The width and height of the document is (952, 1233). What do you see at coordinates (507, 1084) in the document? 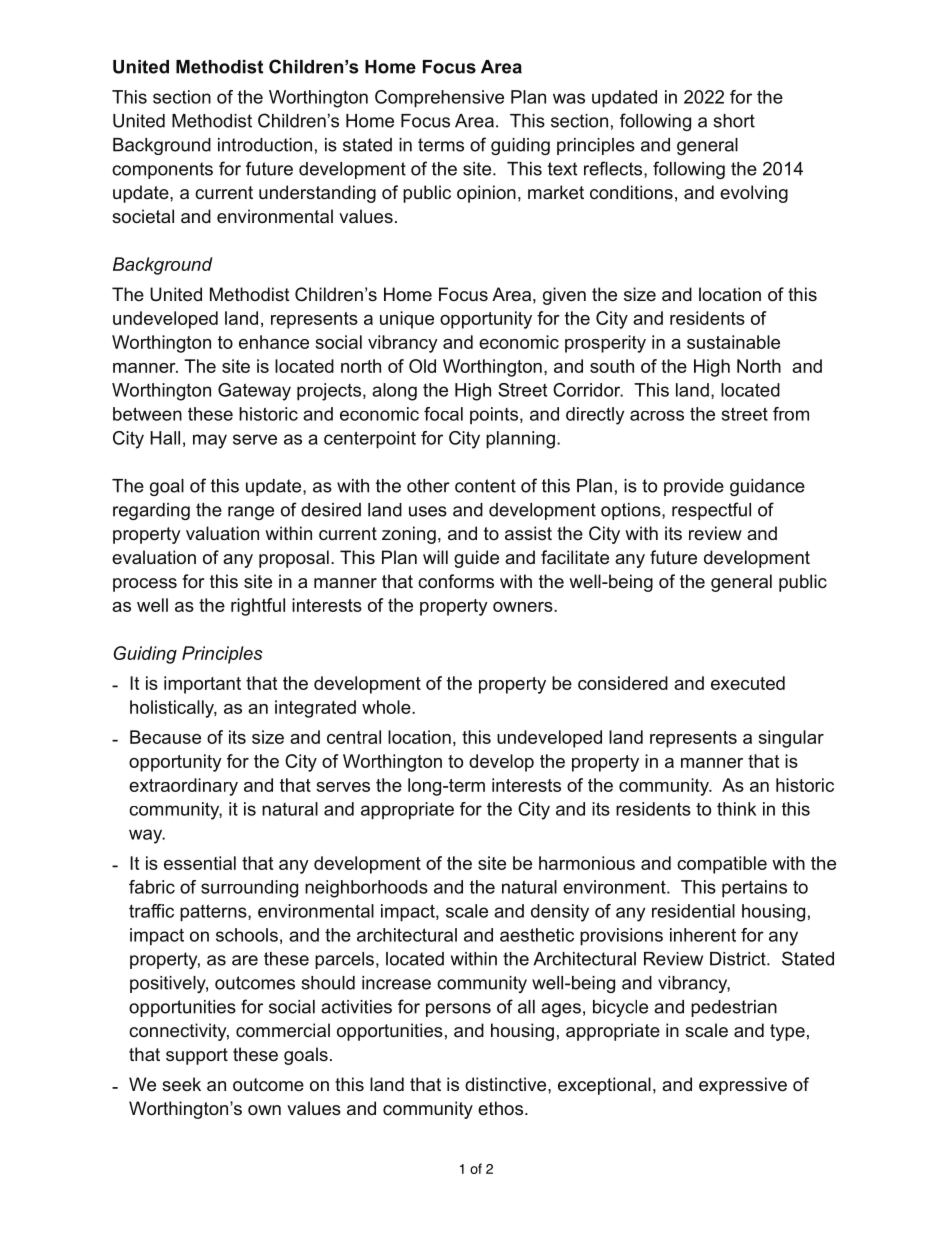
I see `distinctive` at bounding box center [507, 1084].
